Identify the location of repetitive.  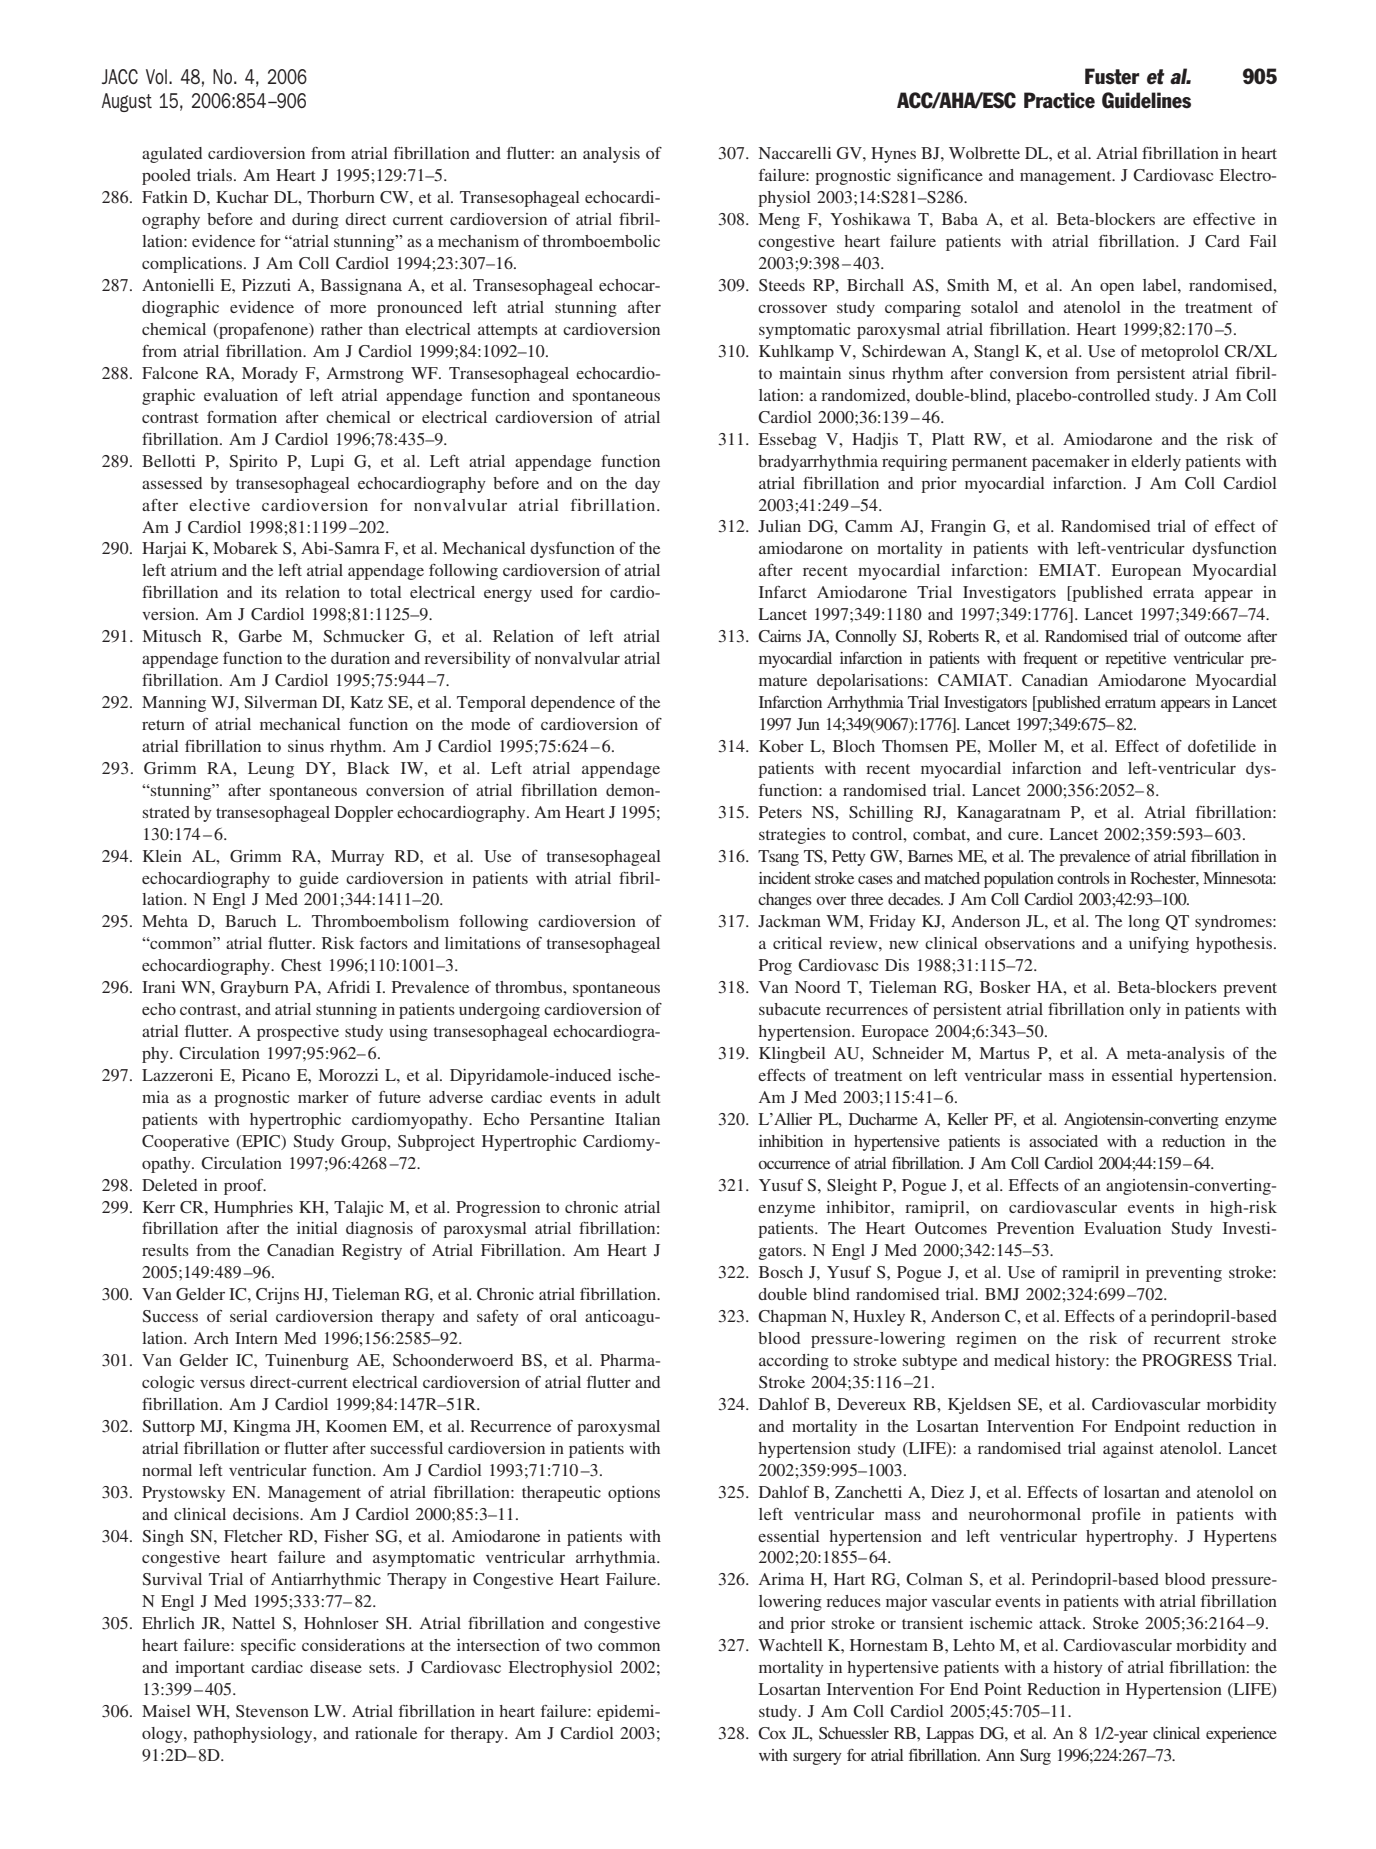
(1135, 660).
